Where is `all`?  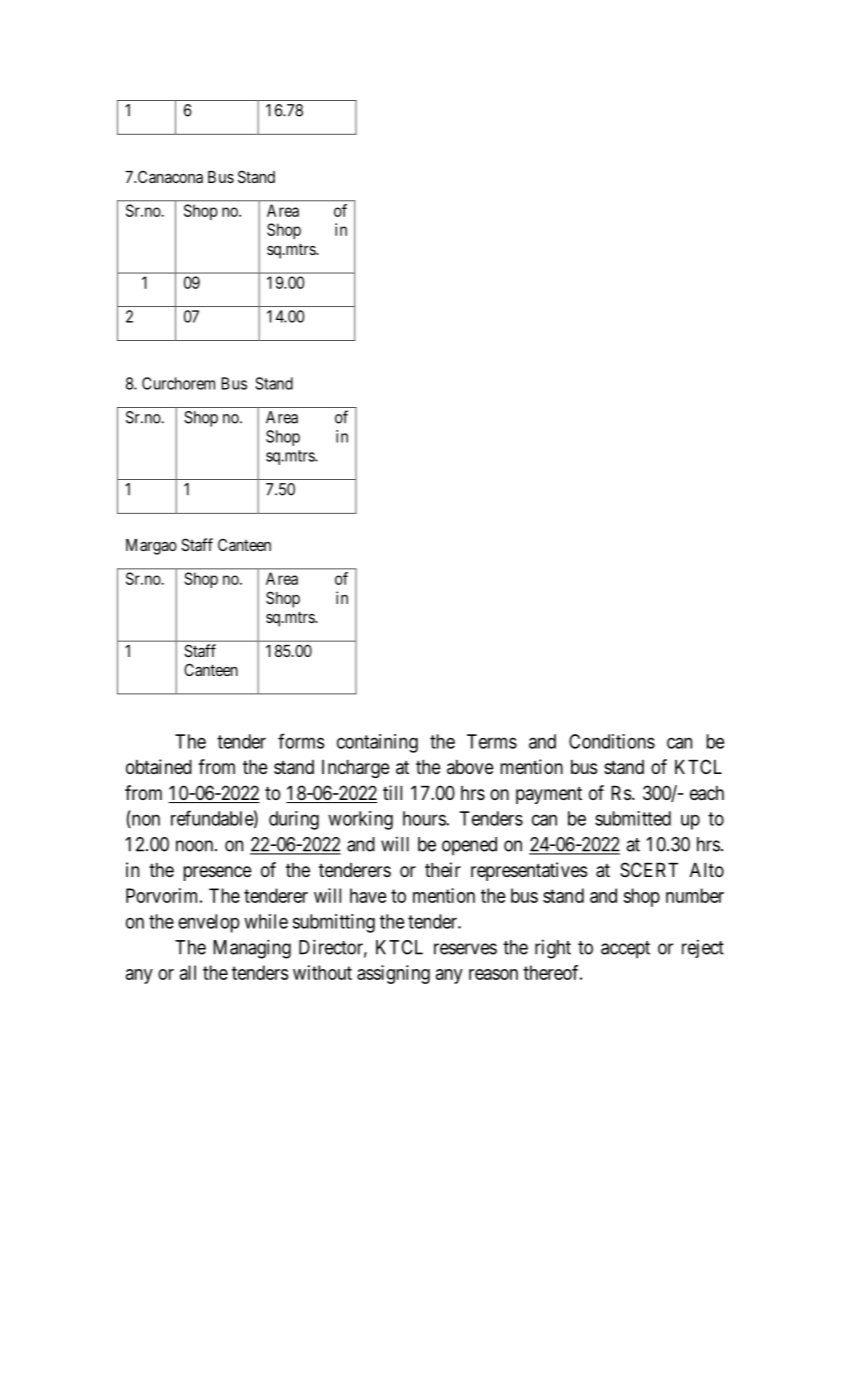
all is located at coordinates (188, 972).
